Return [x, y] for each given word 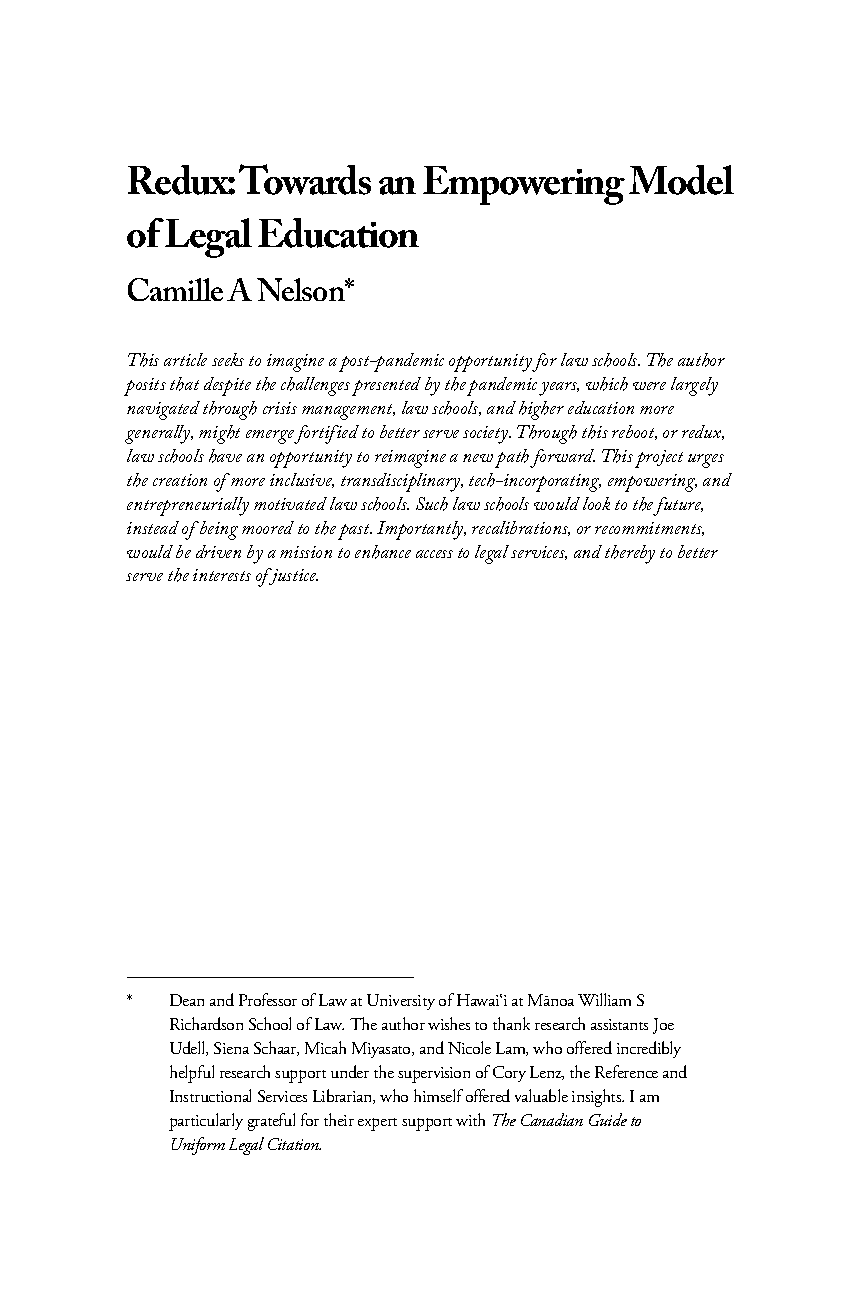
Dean [187, 1000]
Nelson [302, 289]
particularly [206, 1122]
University [401, 1002]
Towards [305, 179]
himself [438, 1095]
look [596, 503]
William [604, 999]
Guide [608, 1119]
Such [432, 504]
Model [681, 180]
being [217, 530]
